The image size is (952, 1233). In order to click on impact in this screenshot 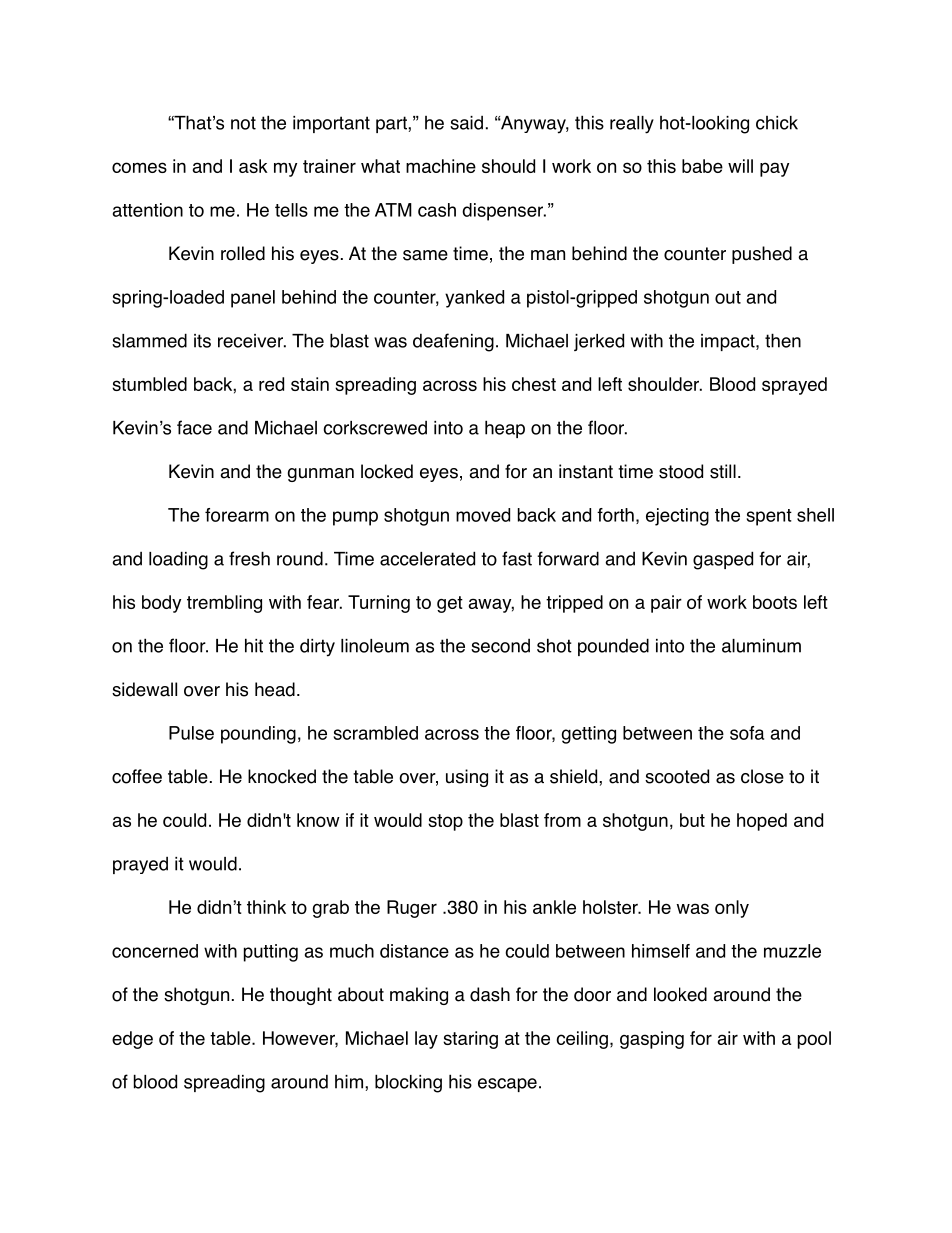, I will do `click(729, 342)`.
